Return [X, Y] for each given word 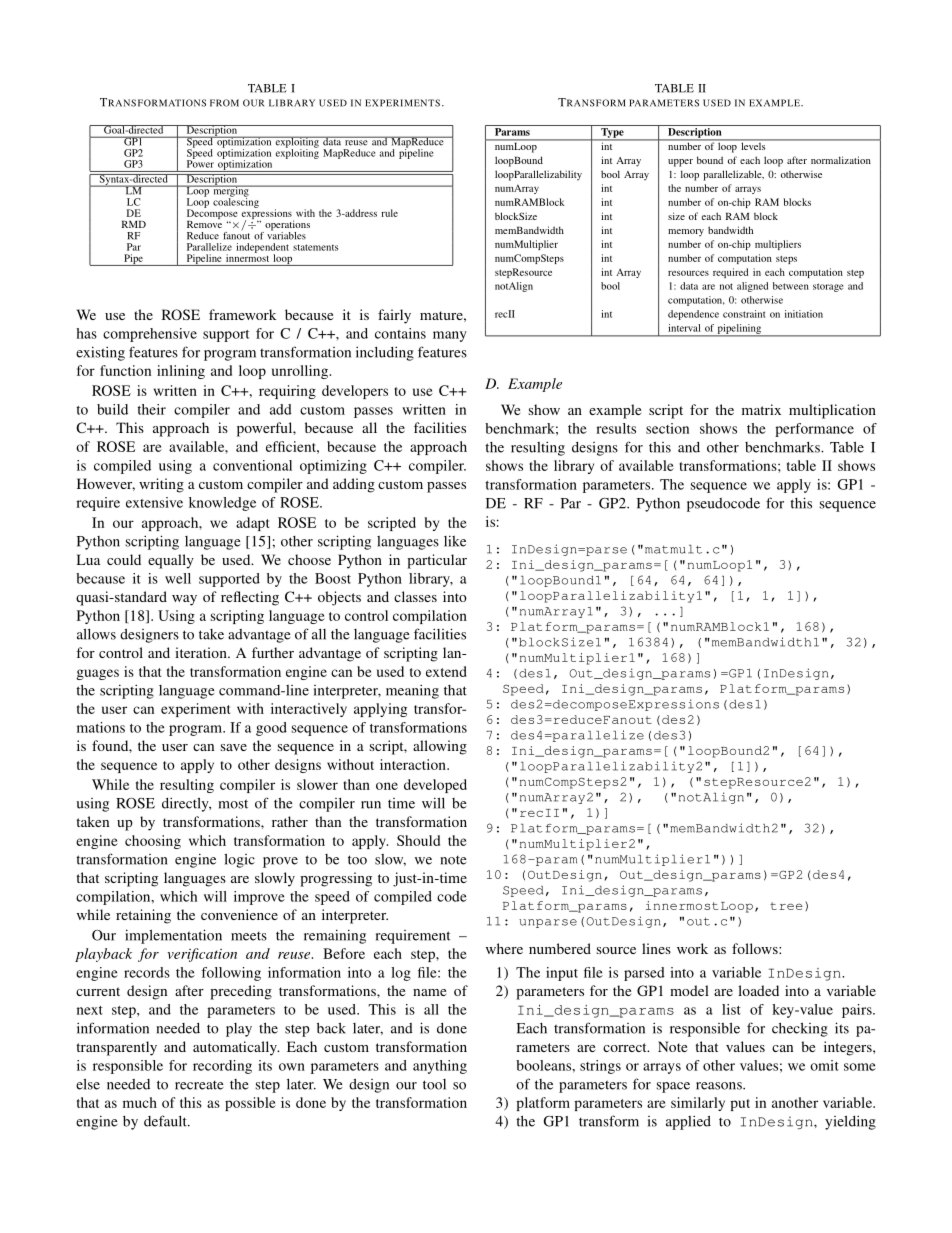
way [184, 600]
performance [814, 430]
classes [415, 596]
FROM [224, 103]
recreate [199, 1085]
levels [753, 145]
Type [612, 134]
